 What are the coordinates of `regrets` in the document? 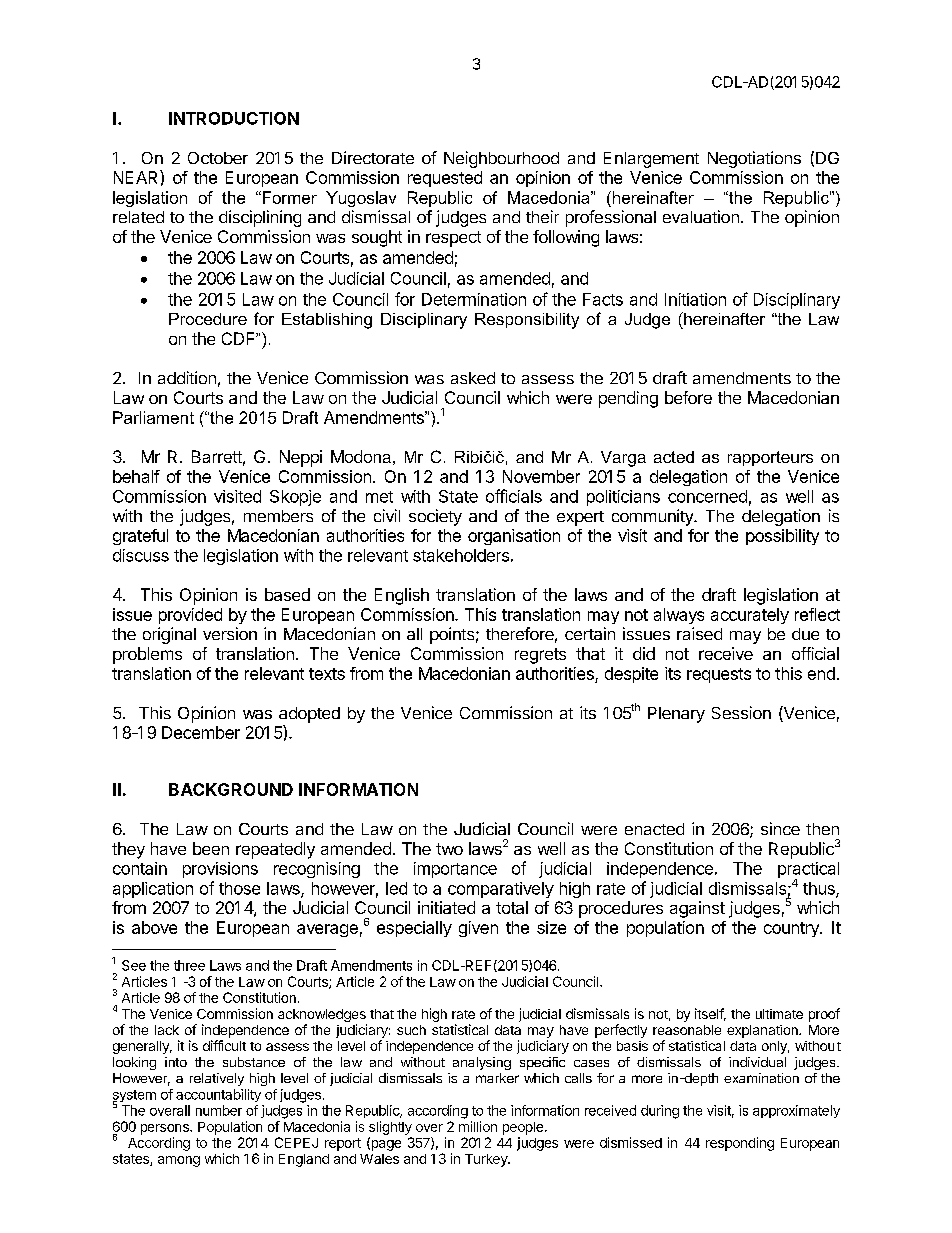 It's located at (540, 656).
